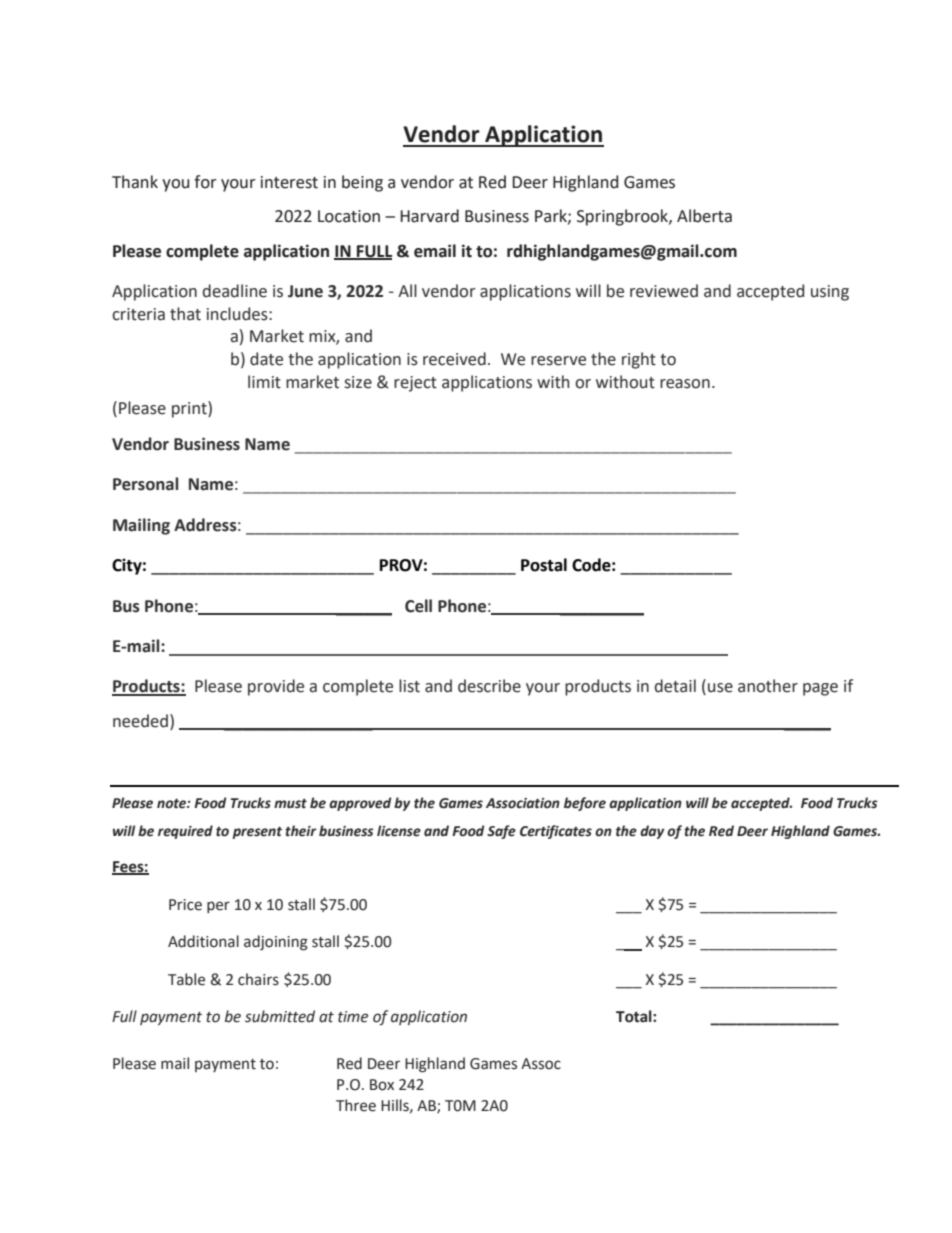 The height and width of the page is (1233, 952). Describe the element at coordinates (685, 384) in the page. I see `reason` at that location.
